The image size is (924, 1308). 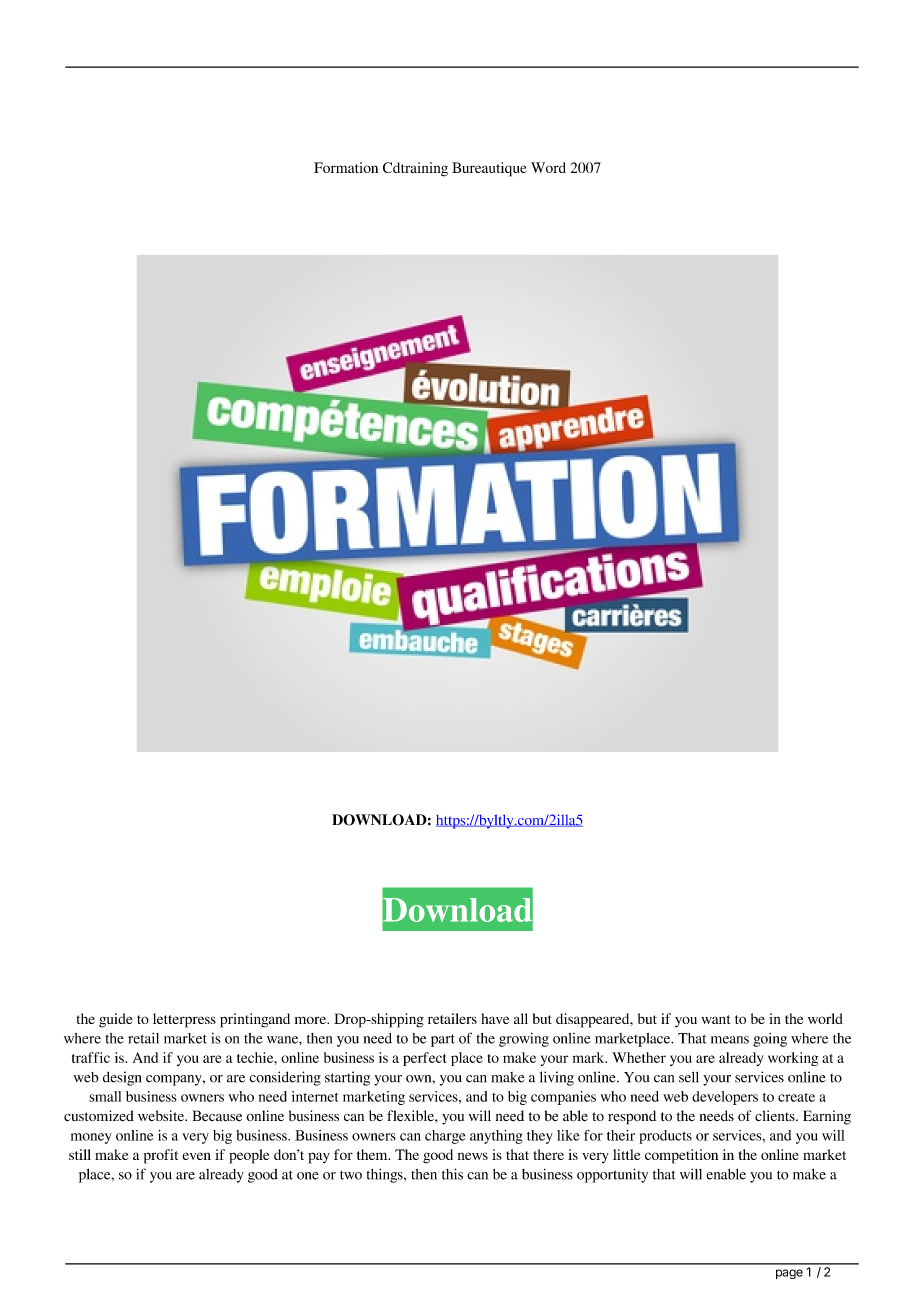 I want to click on profit, so click(x=161, y=1156).
